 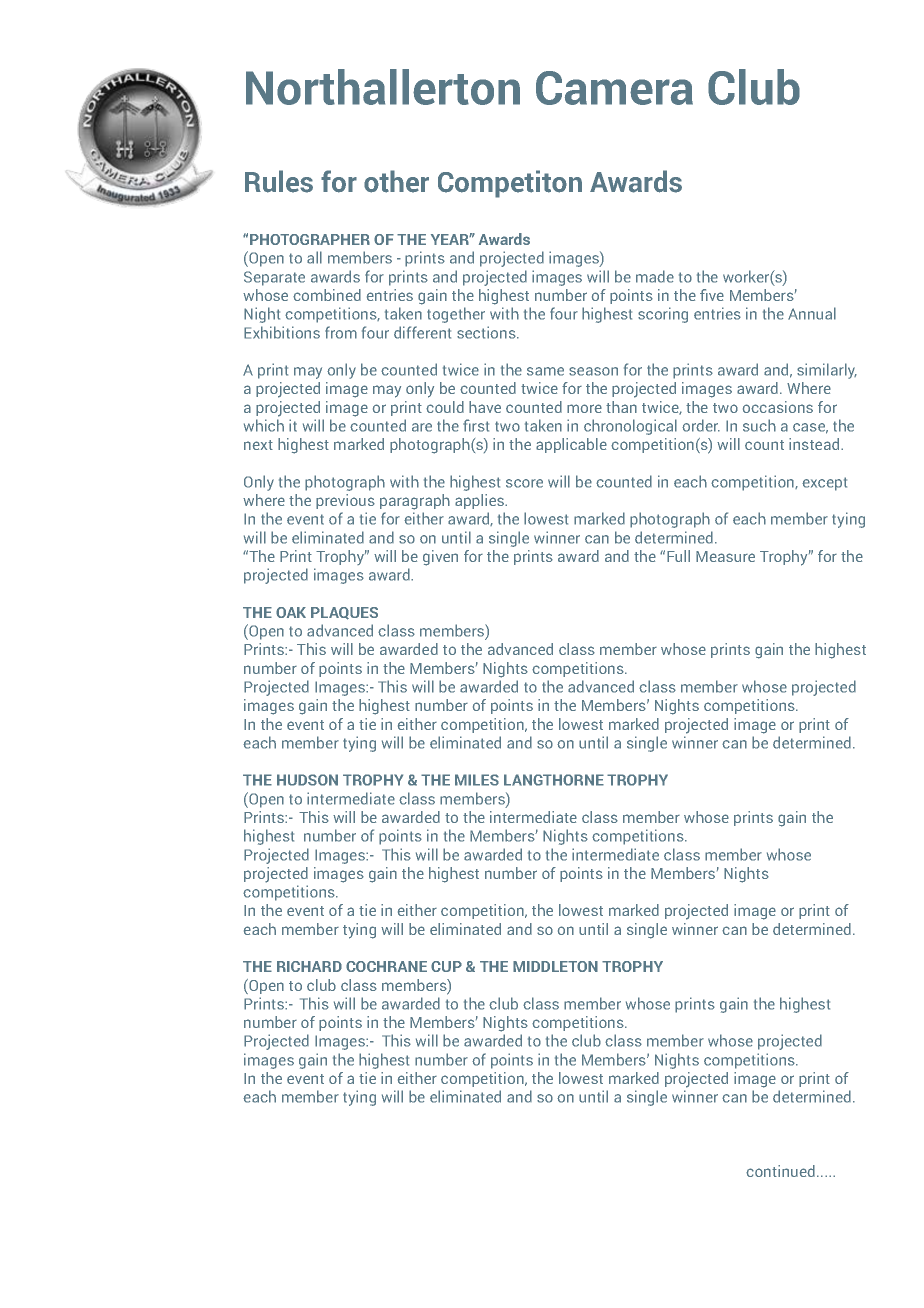 What do you see at coordinates (555, 966) in the screenshot?
I see `MIDDLETON` at bounding box center [555, 966].
